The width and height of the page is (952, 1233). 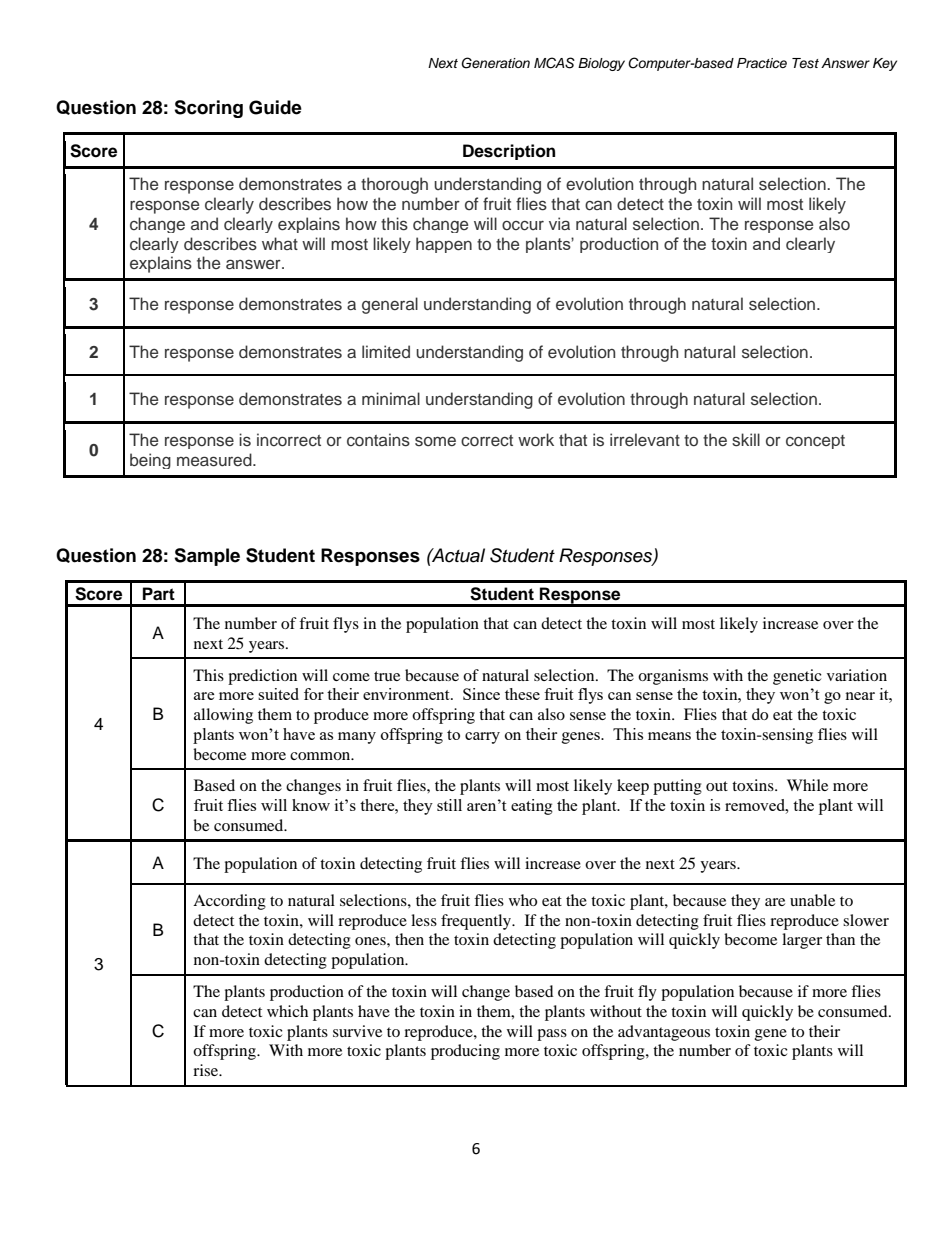 I want to click on Sample, so click(x=207, y=557).
